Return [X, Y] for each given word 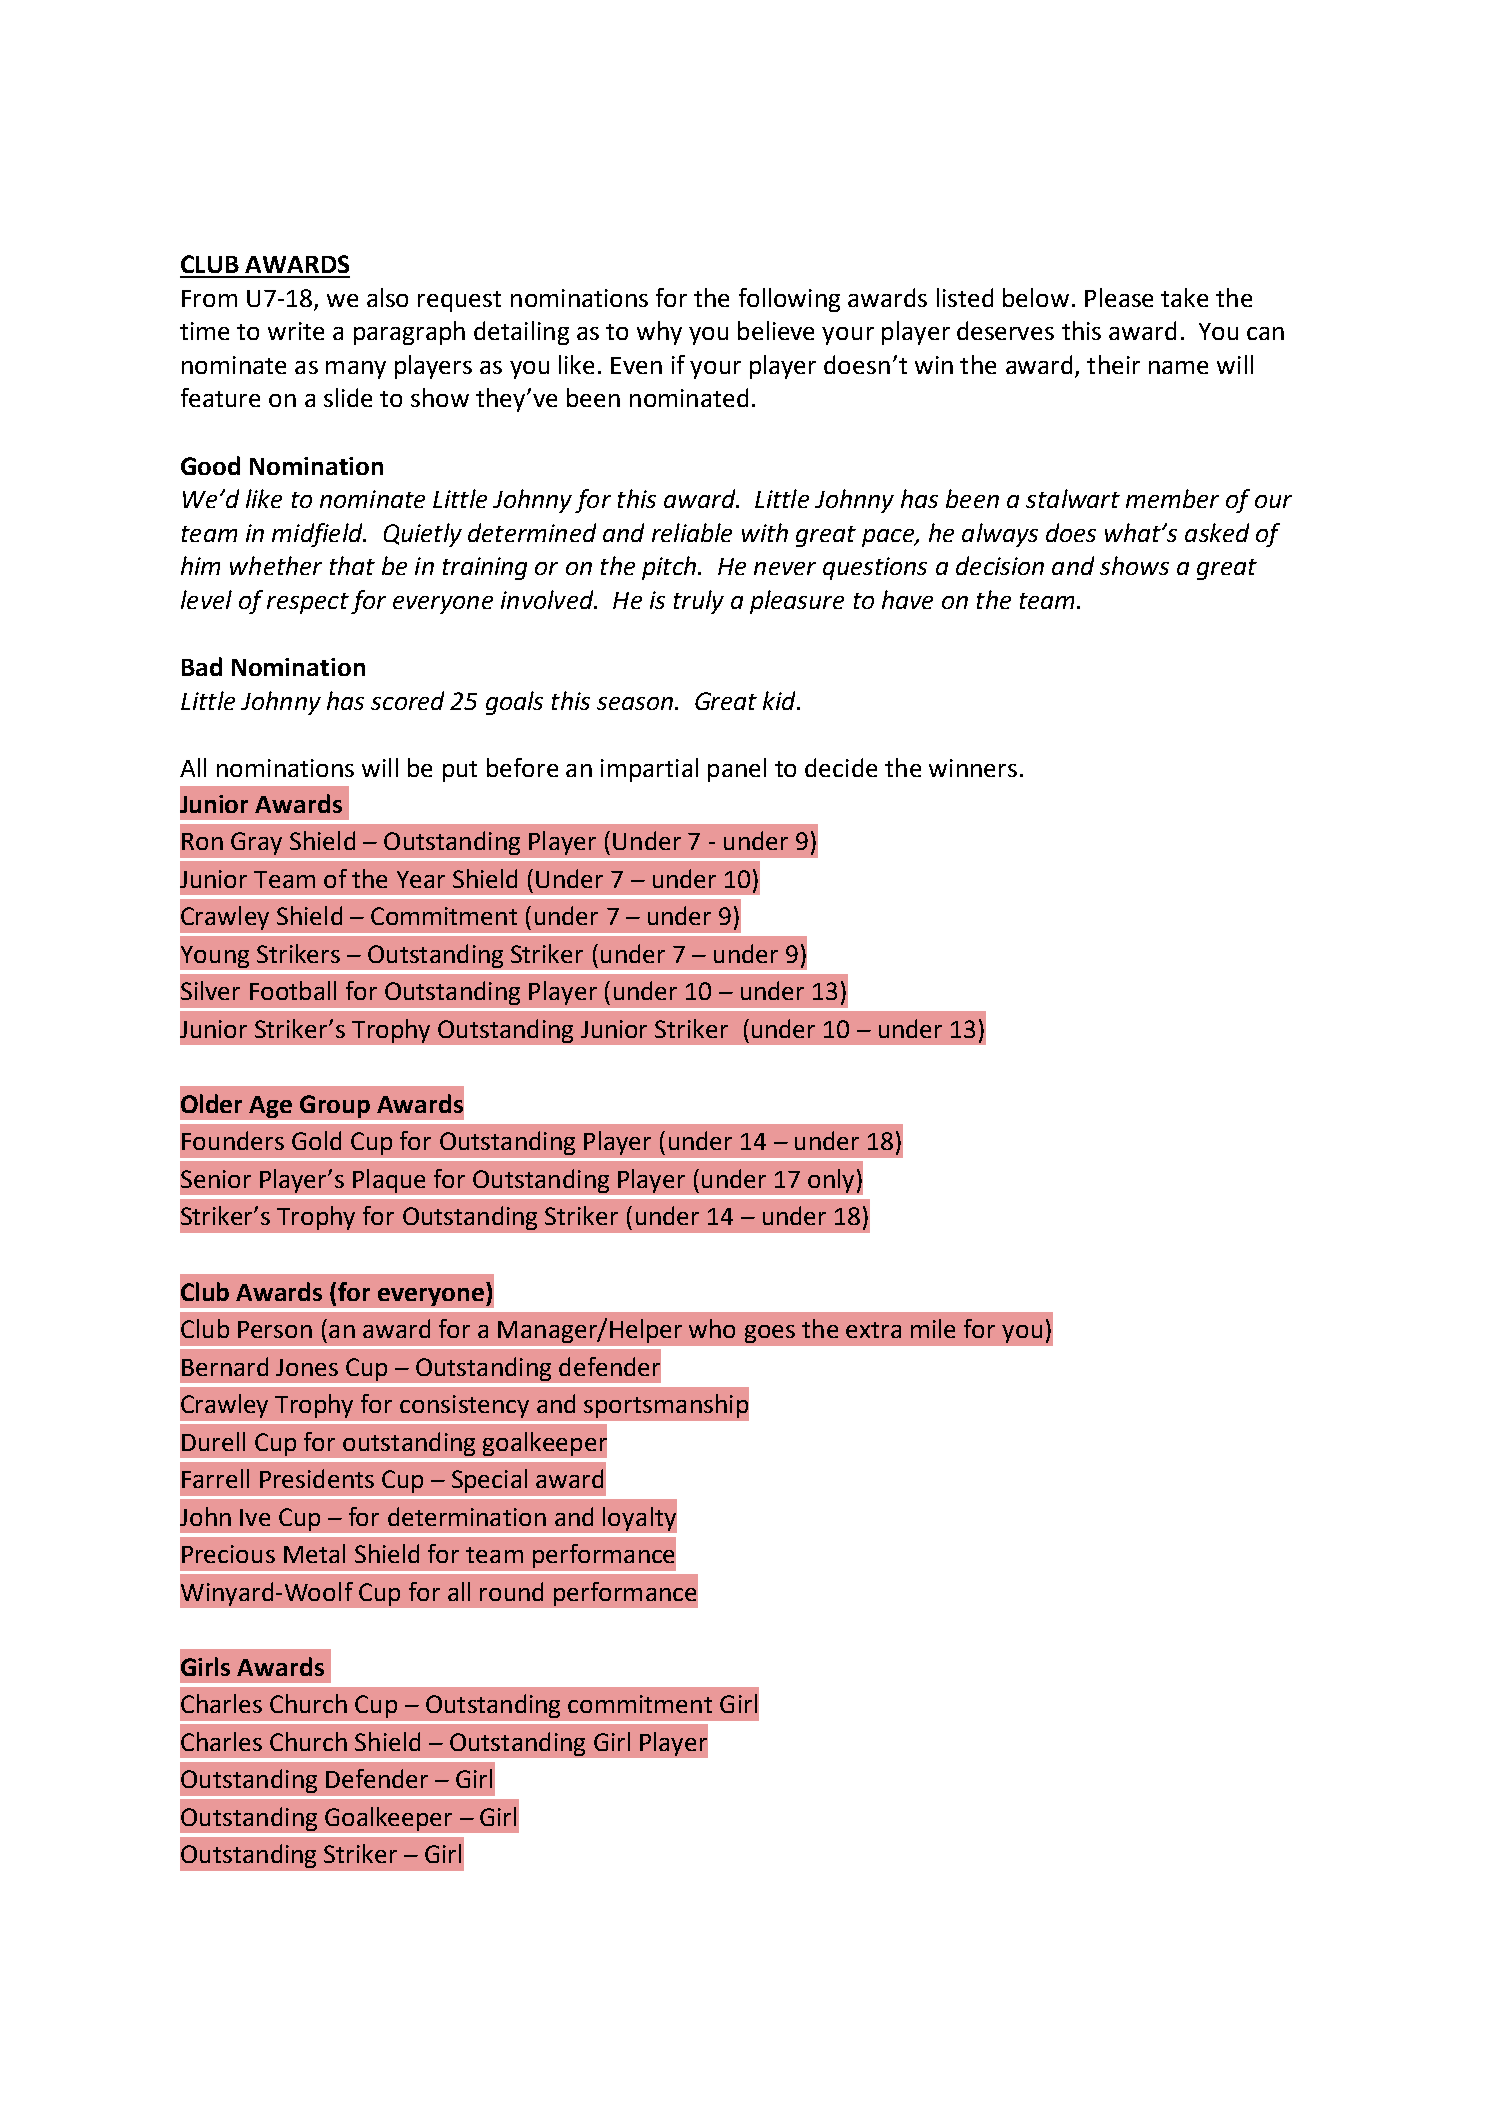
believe [776, 330]
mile [933, 1328]
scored [407, 700]
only [831, 1181]
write [296, 331]
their [1113, 364]
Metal [314, 1553]
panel [737, 770]
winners [973, 768]
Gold [316, 1140]
